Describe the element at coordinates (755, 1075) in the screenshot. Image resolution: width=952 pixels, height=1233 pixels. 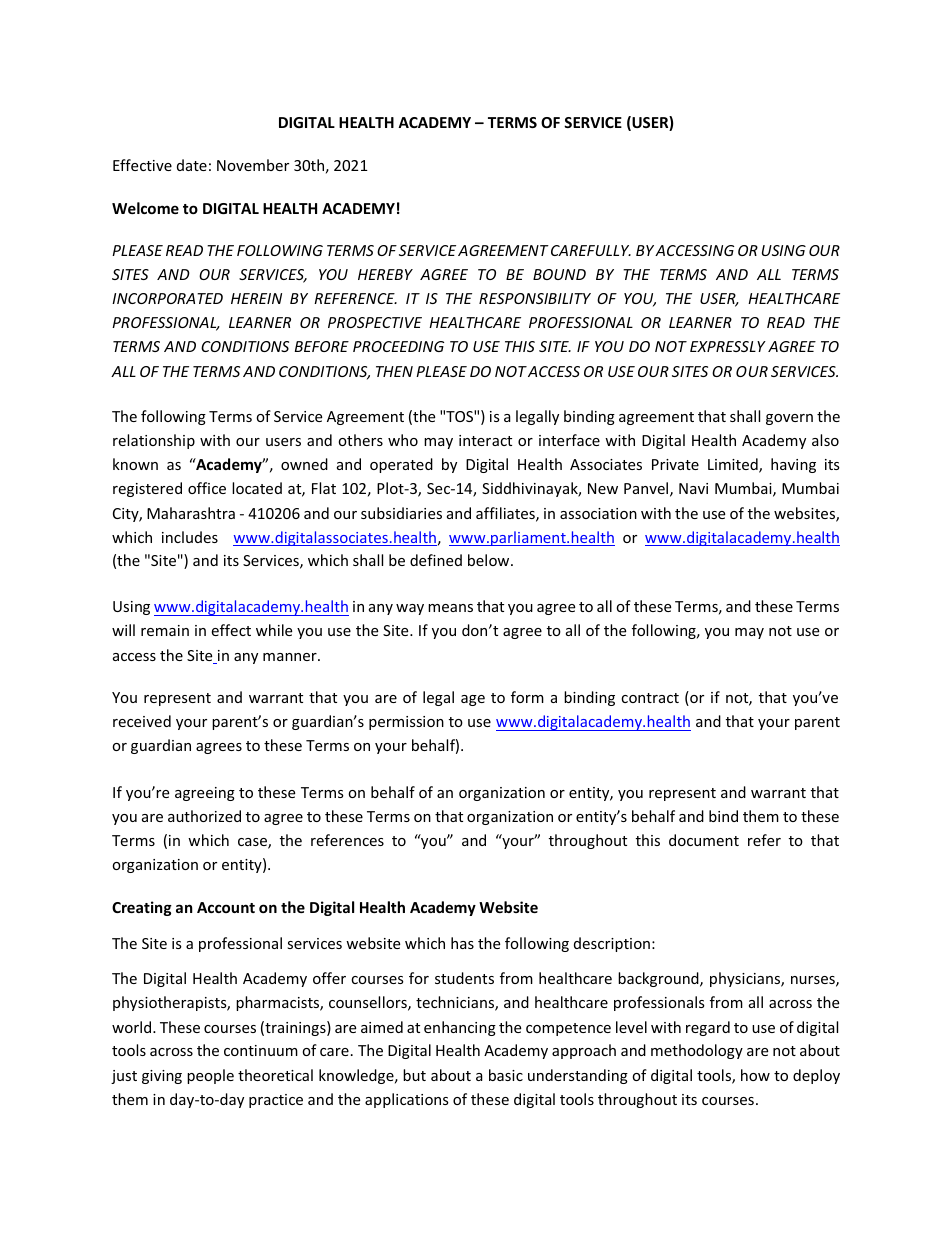
I see `how` at that location.
